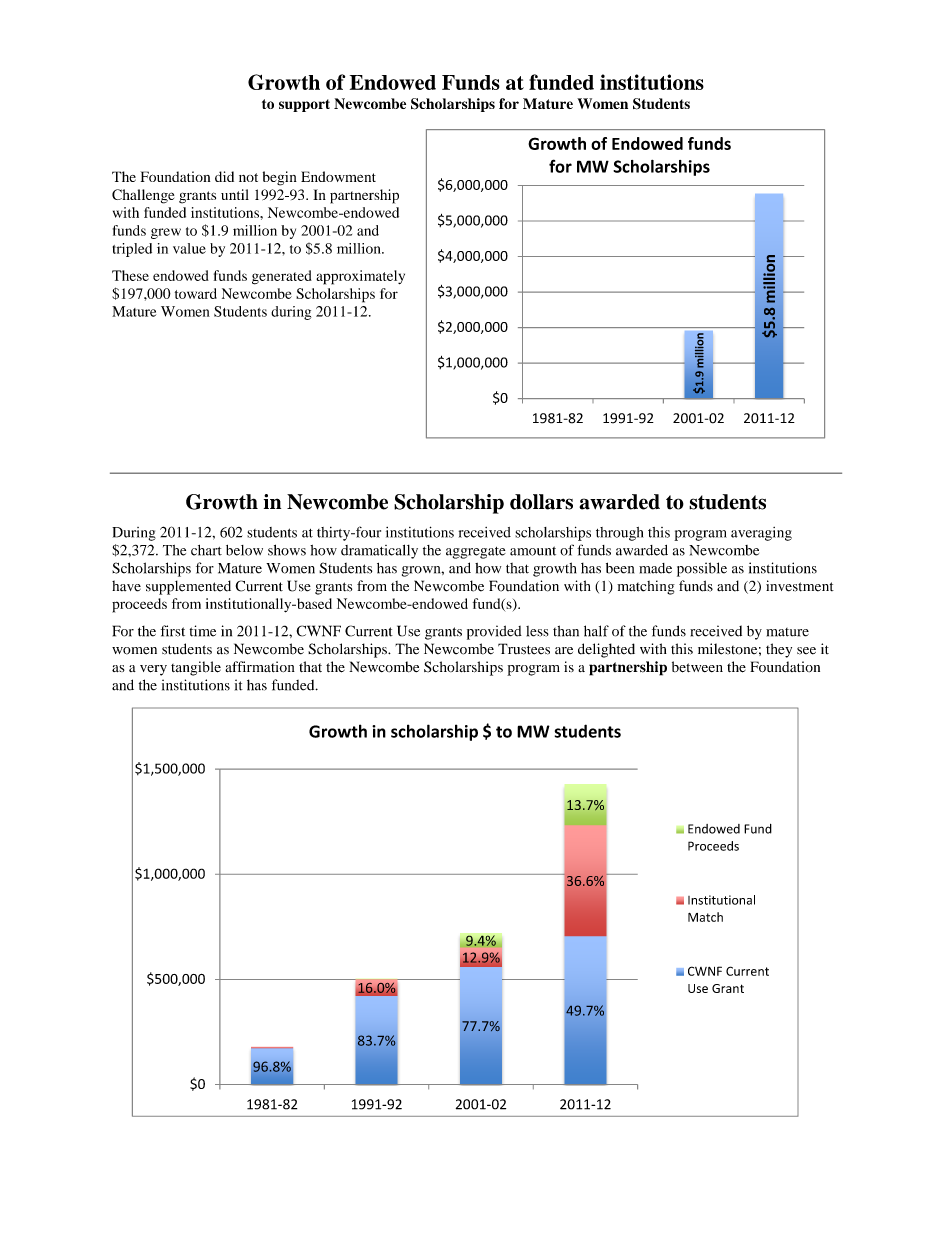 This image has width=952, height=1233. Describe the element at coordinates (196, 293) in the image. I see `toward` at that location.
